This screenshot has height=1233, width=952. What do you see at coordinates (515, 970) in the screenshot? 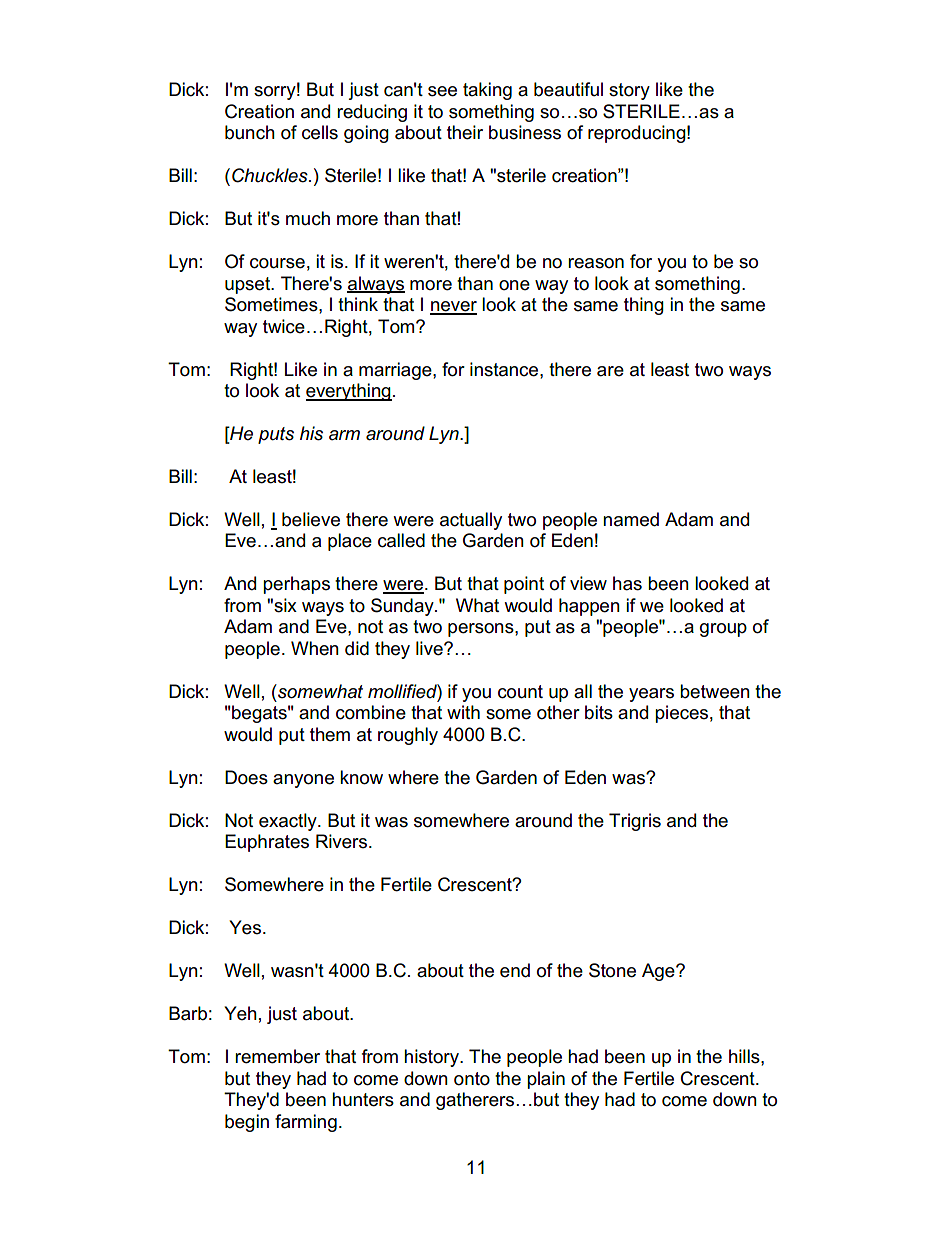
I see `end` at bounding box center [515, 970].
